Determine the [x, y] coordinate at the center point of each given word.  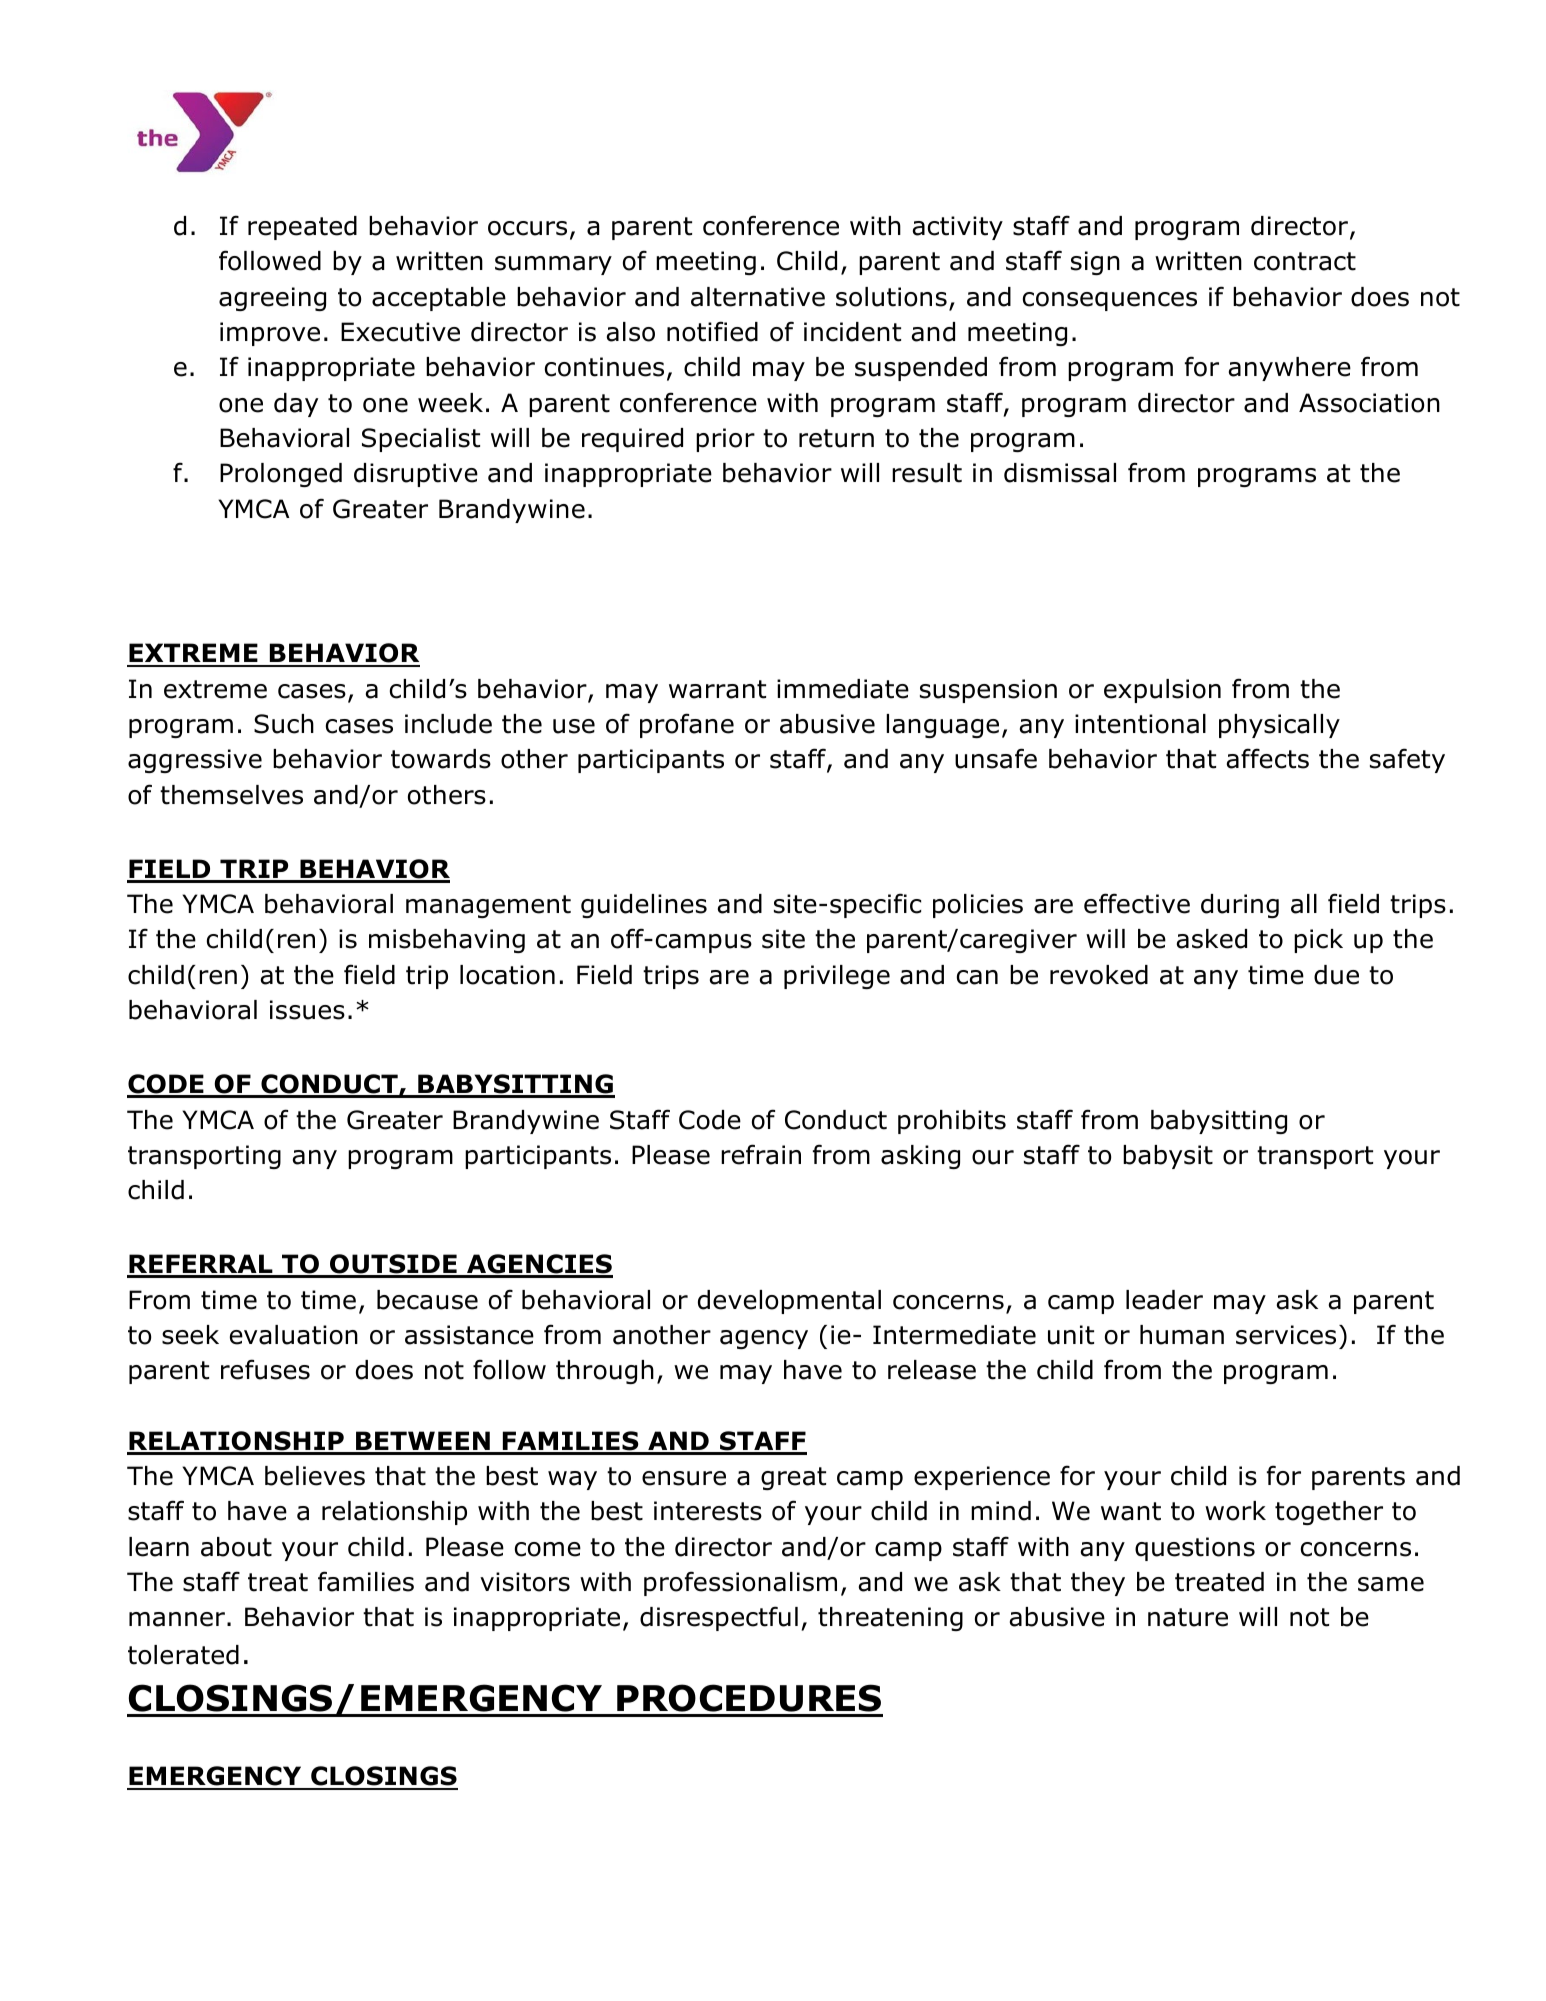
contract [1305, 261]
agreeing [272, 299]
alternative [758, 297]
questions [1195, 1549]
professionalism [740, 1583]
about [236, 1547]
